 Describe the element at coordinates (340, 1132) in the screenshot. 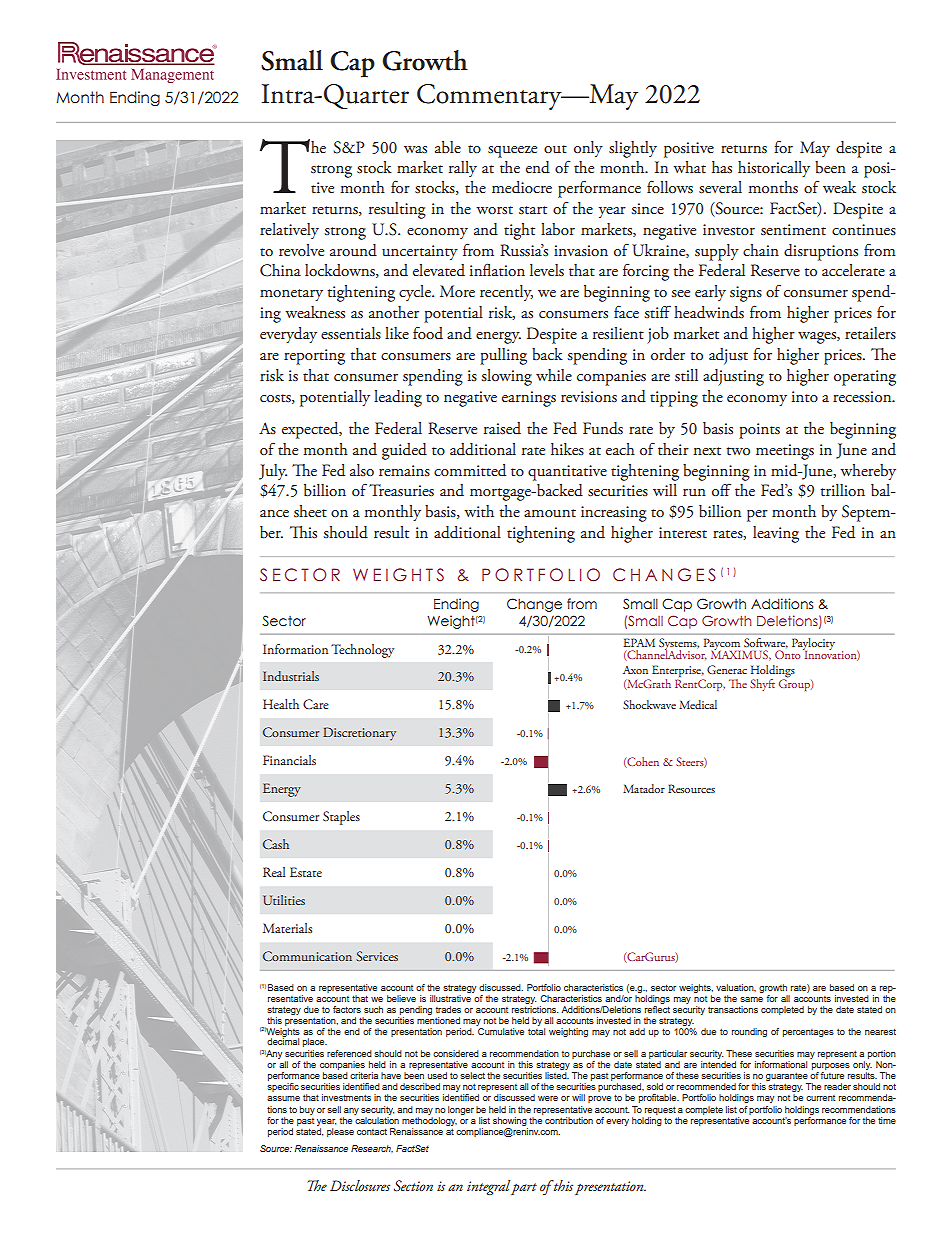

I see `please` at that location.
